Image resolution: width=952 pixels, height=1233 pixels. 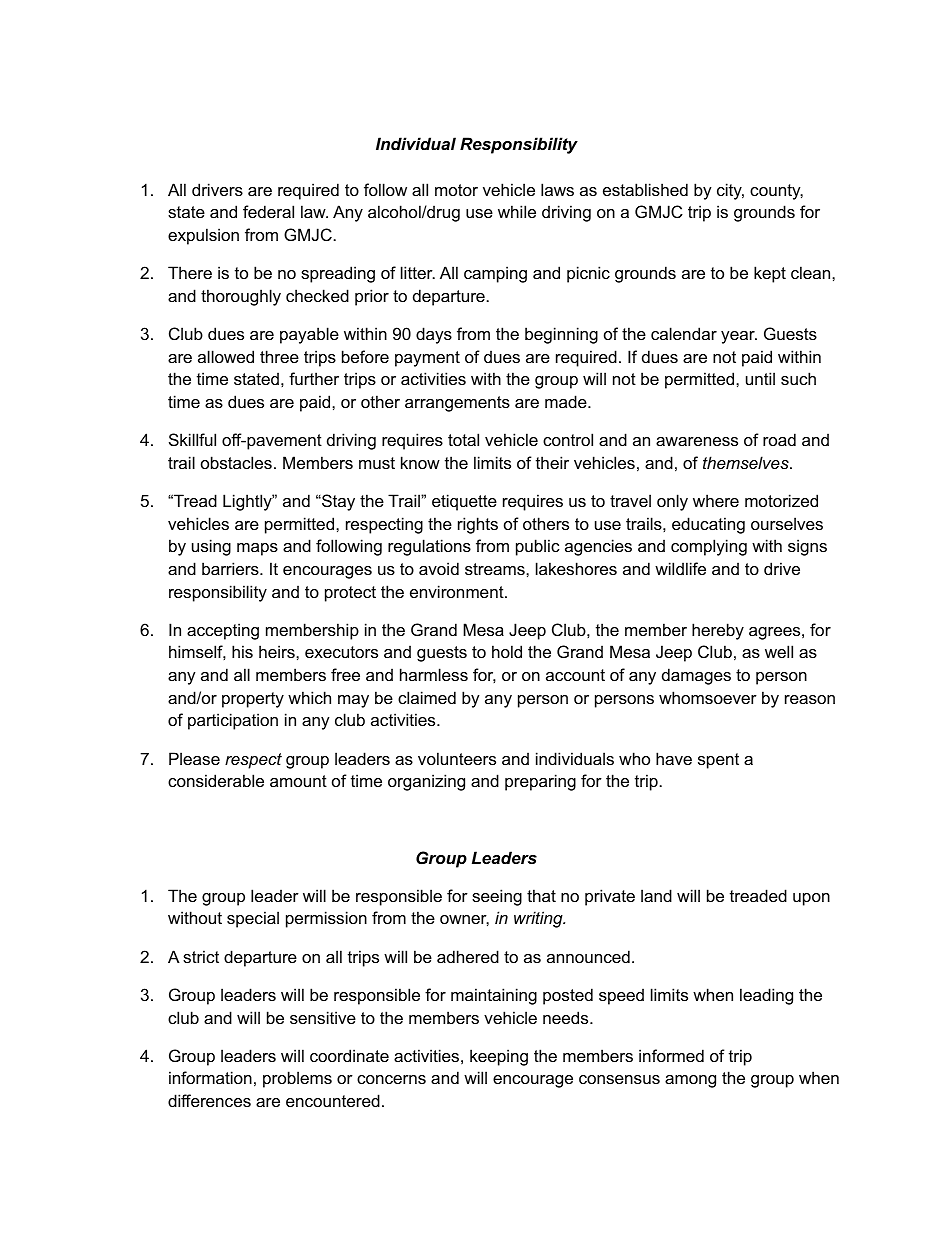 I want to click on obstacles, so click(x=236, y=462).
